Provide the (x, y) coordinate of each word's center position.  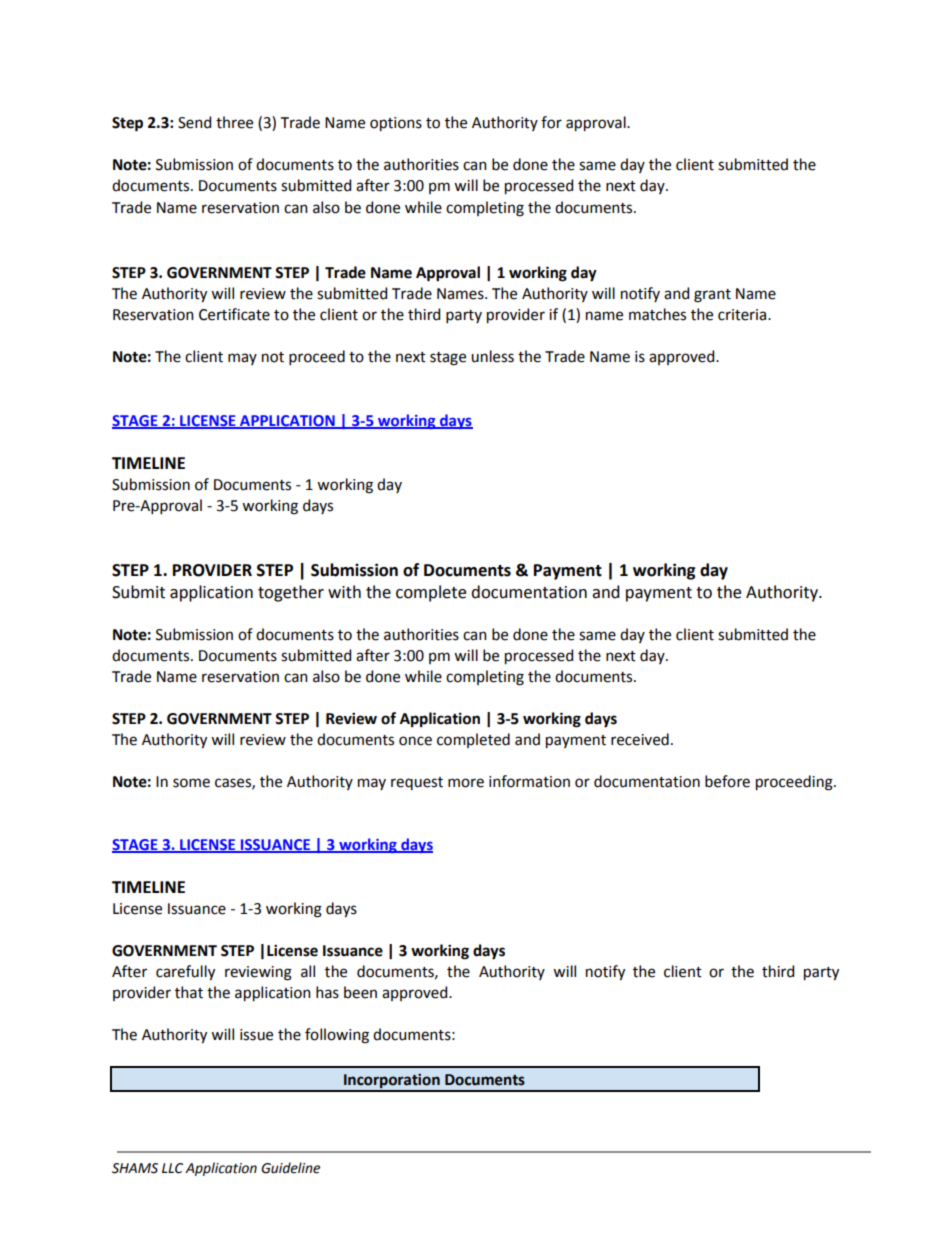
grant (712, 296)
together (291, 593)
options (396, 124)
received (640, 739)
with (344, 592)
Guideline (290, 1168)
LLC (172, 1168)
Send (194, 122)
